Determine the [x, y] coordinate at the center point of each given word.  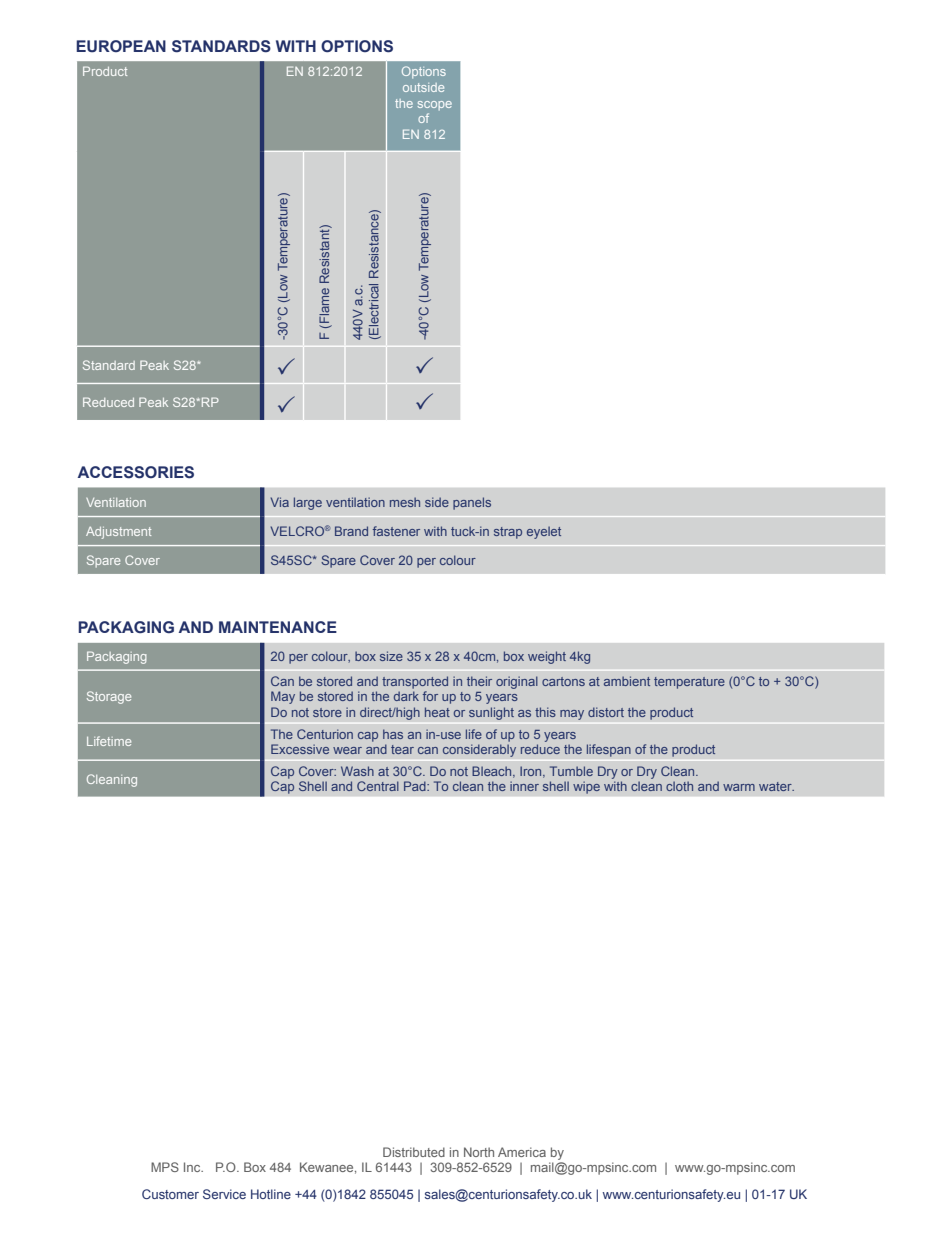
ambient [627, 681]
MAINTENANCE [278, 627]
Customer [170, 1194]
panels [472, 503]
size [391, 656]
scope [435, 105]
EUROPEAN [121, 46]
